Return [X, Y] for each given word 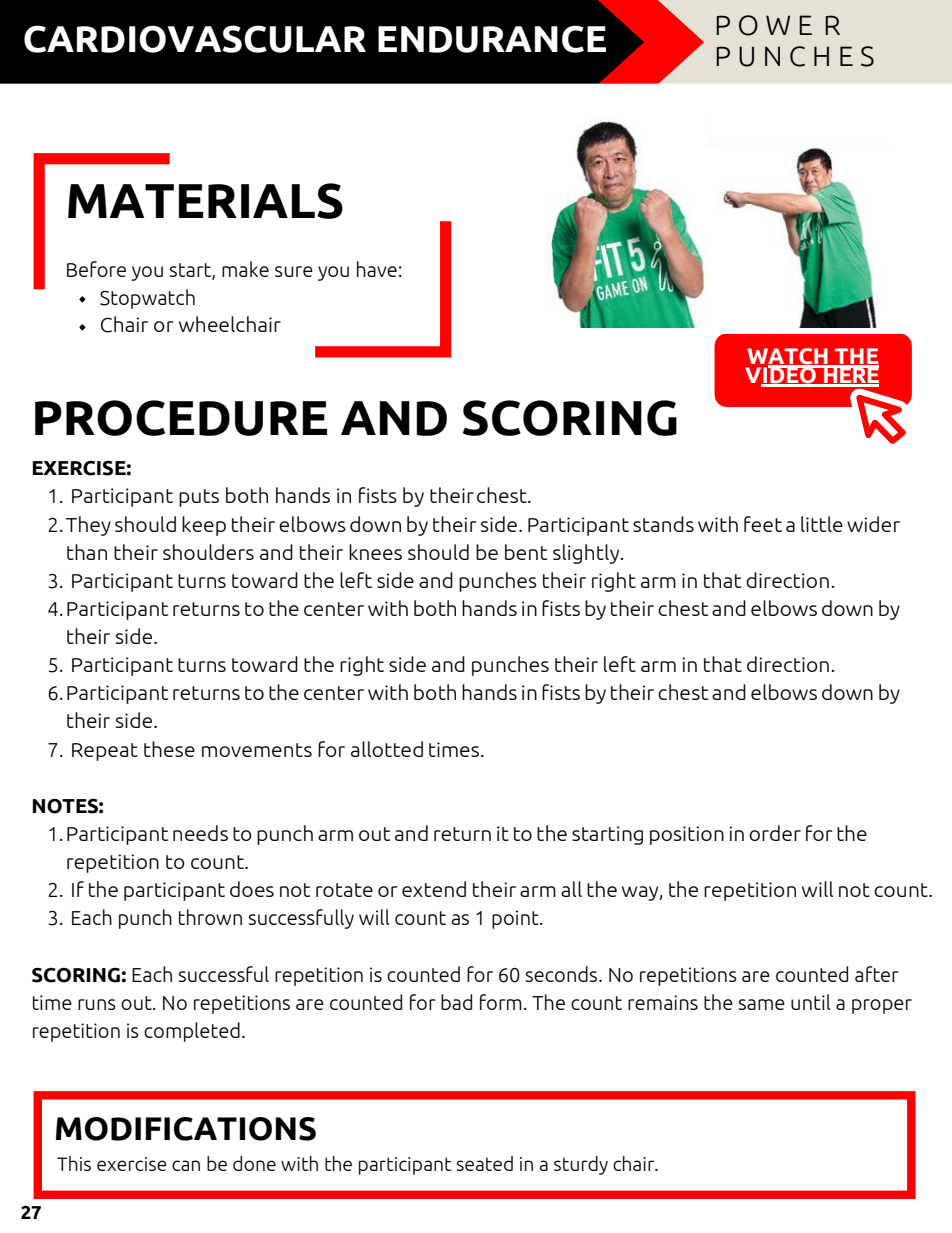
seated [485, 1163]
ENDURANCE [492, 39]
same [762, 1004]
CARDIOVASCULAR [195, 39]
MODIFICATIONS [186, 1129]
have [377, 269]
